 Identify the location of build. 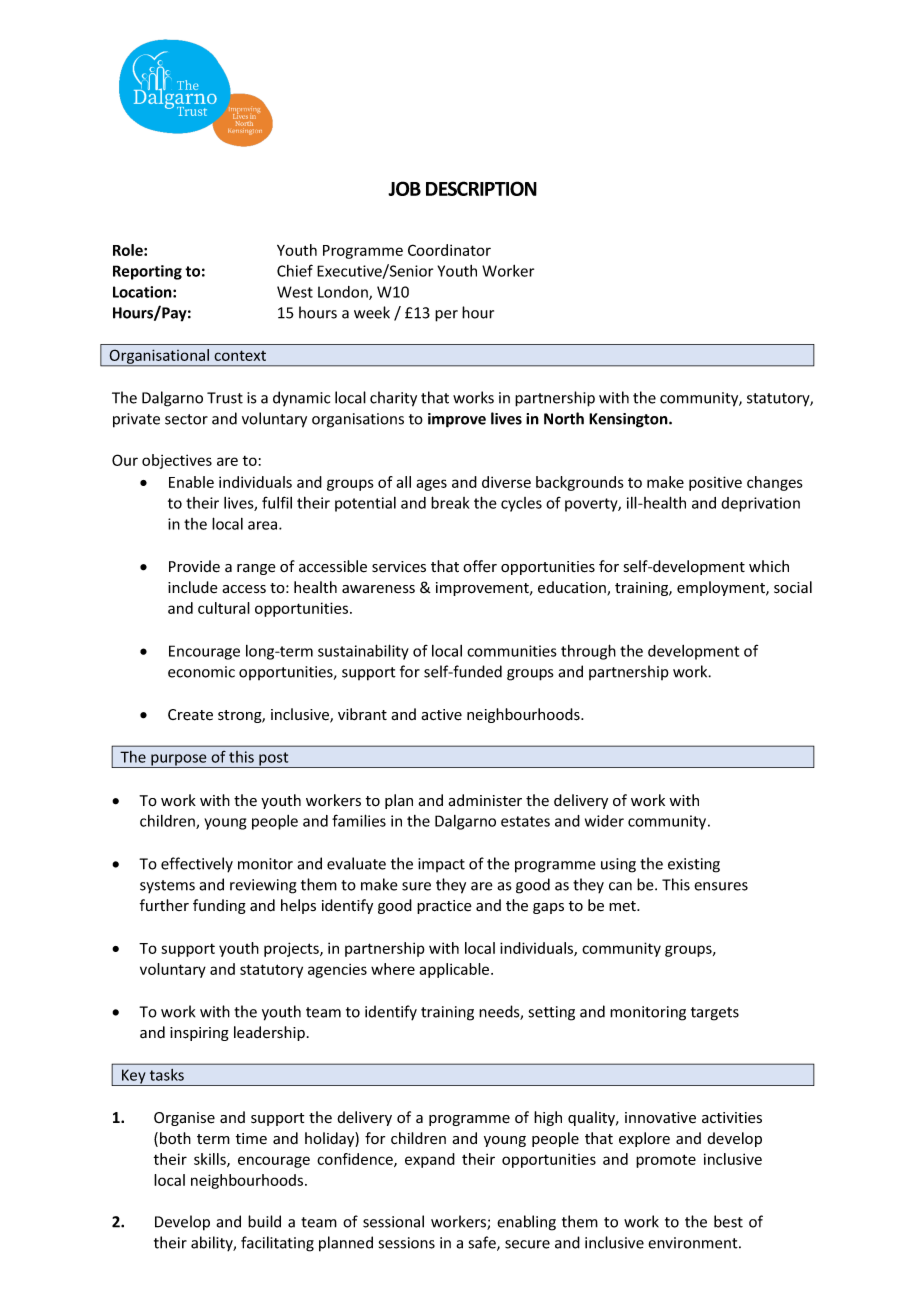
(264, 1221).
